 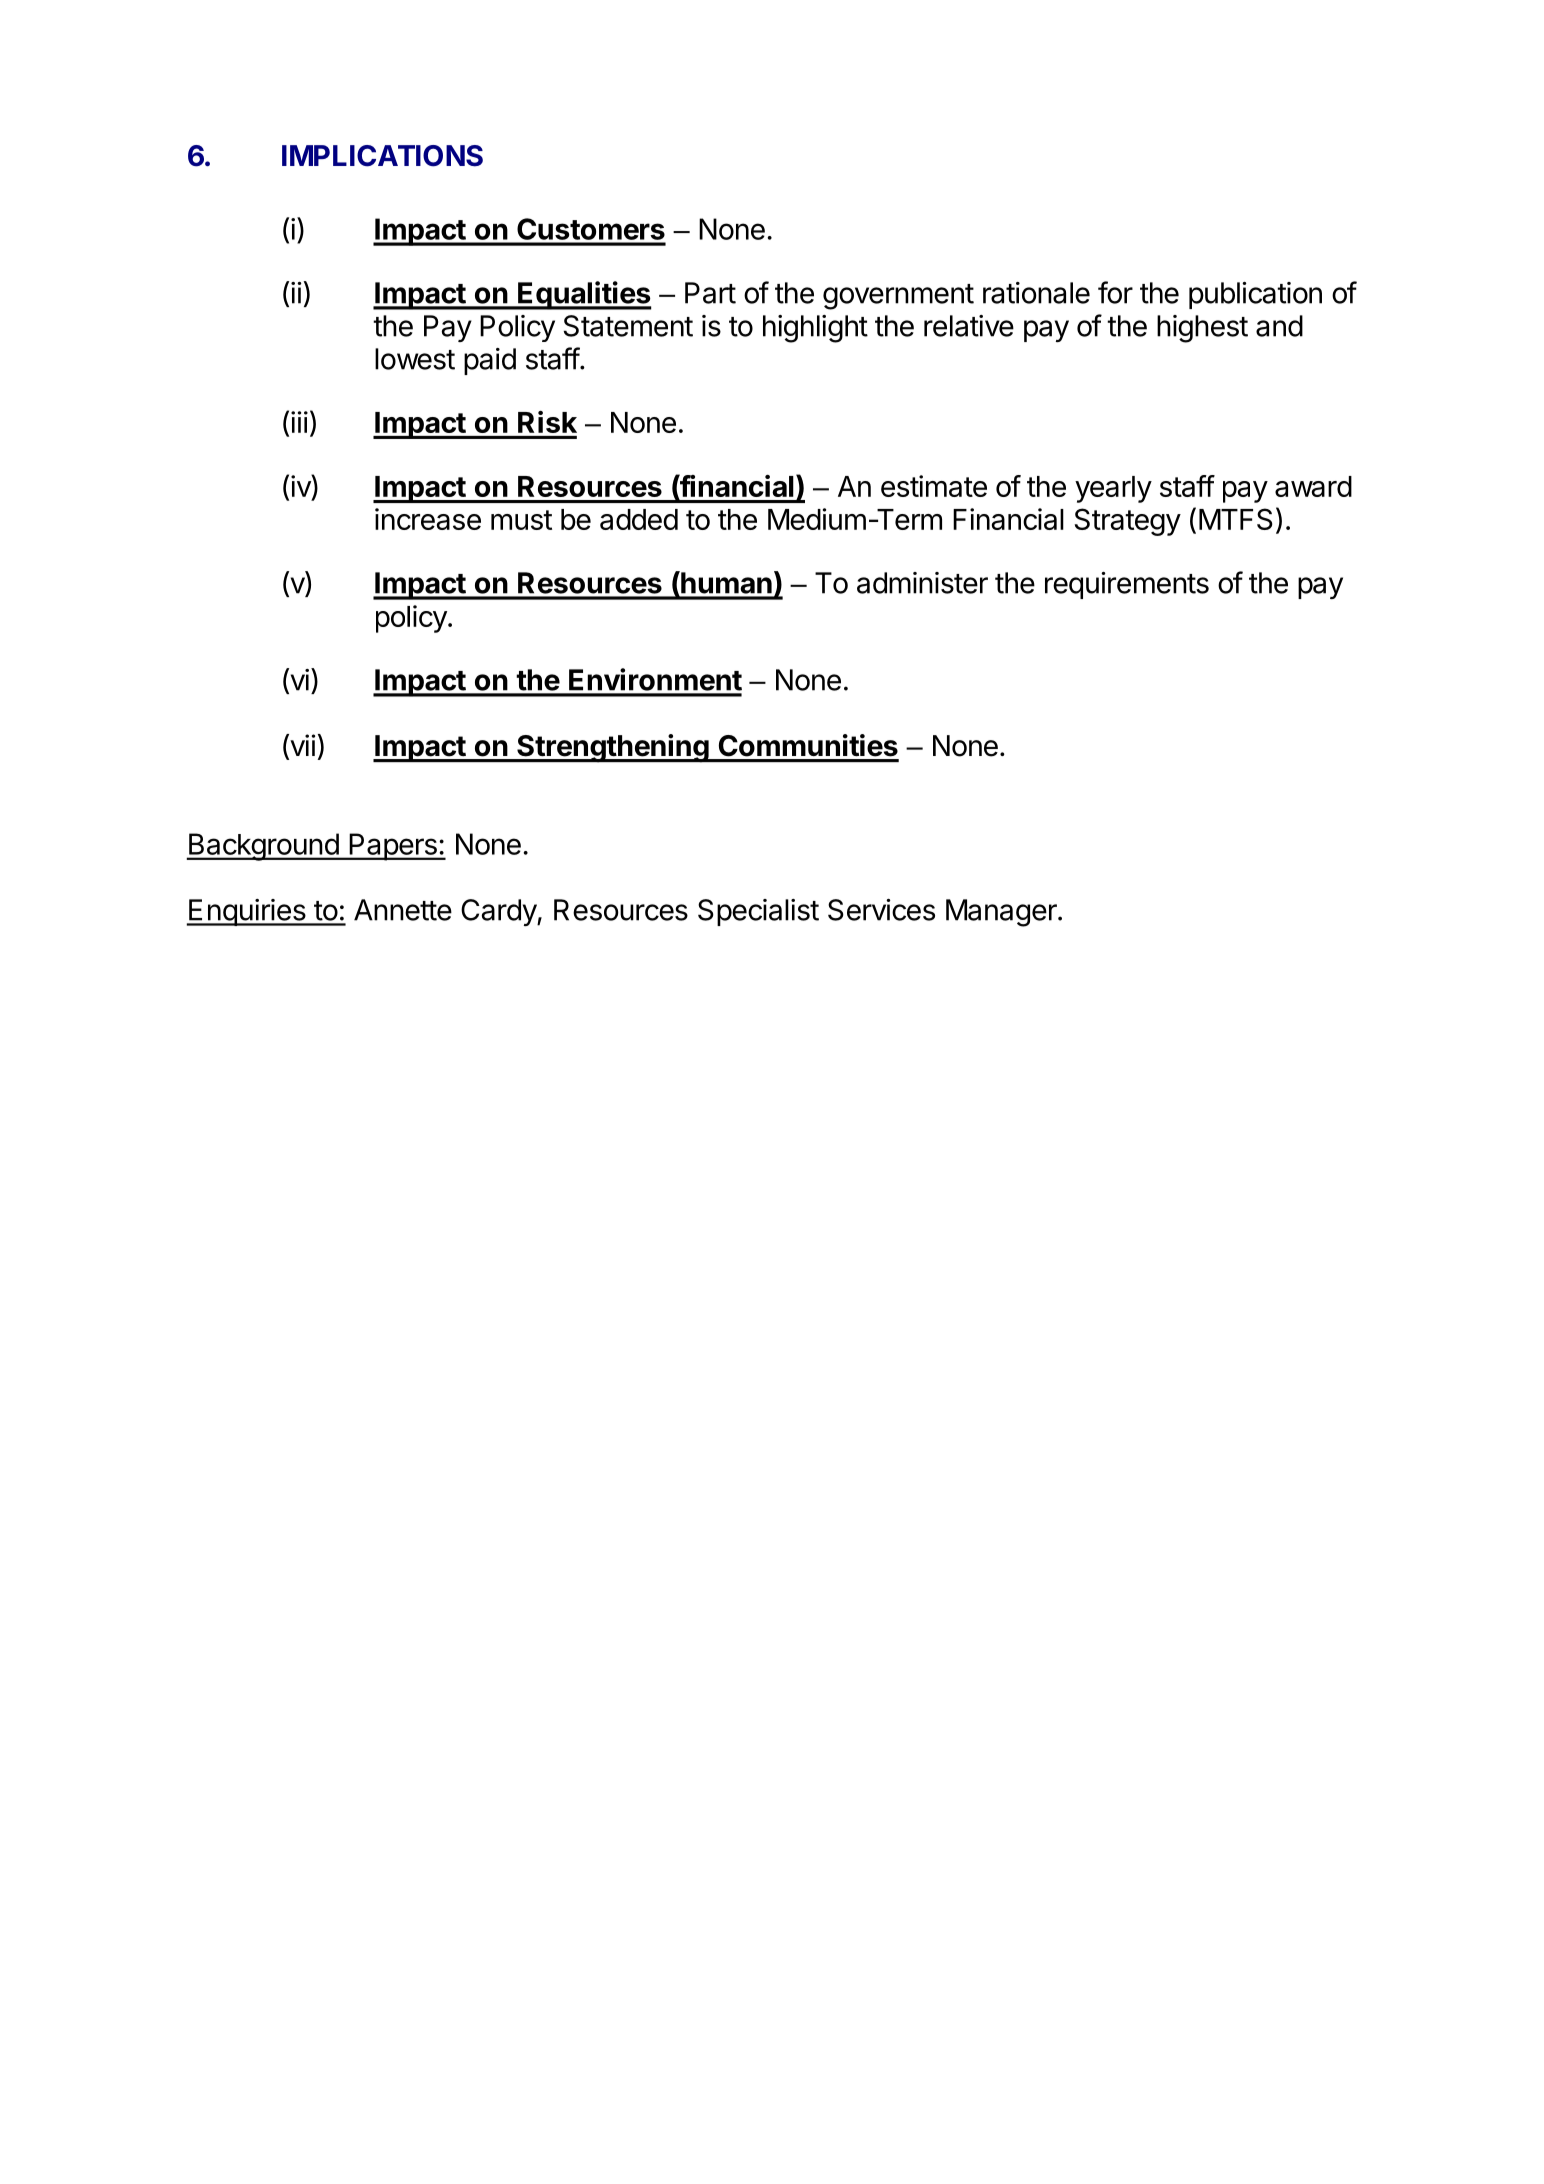 I want to click on IMPLICATIONS, so click(x=382, y=156).
